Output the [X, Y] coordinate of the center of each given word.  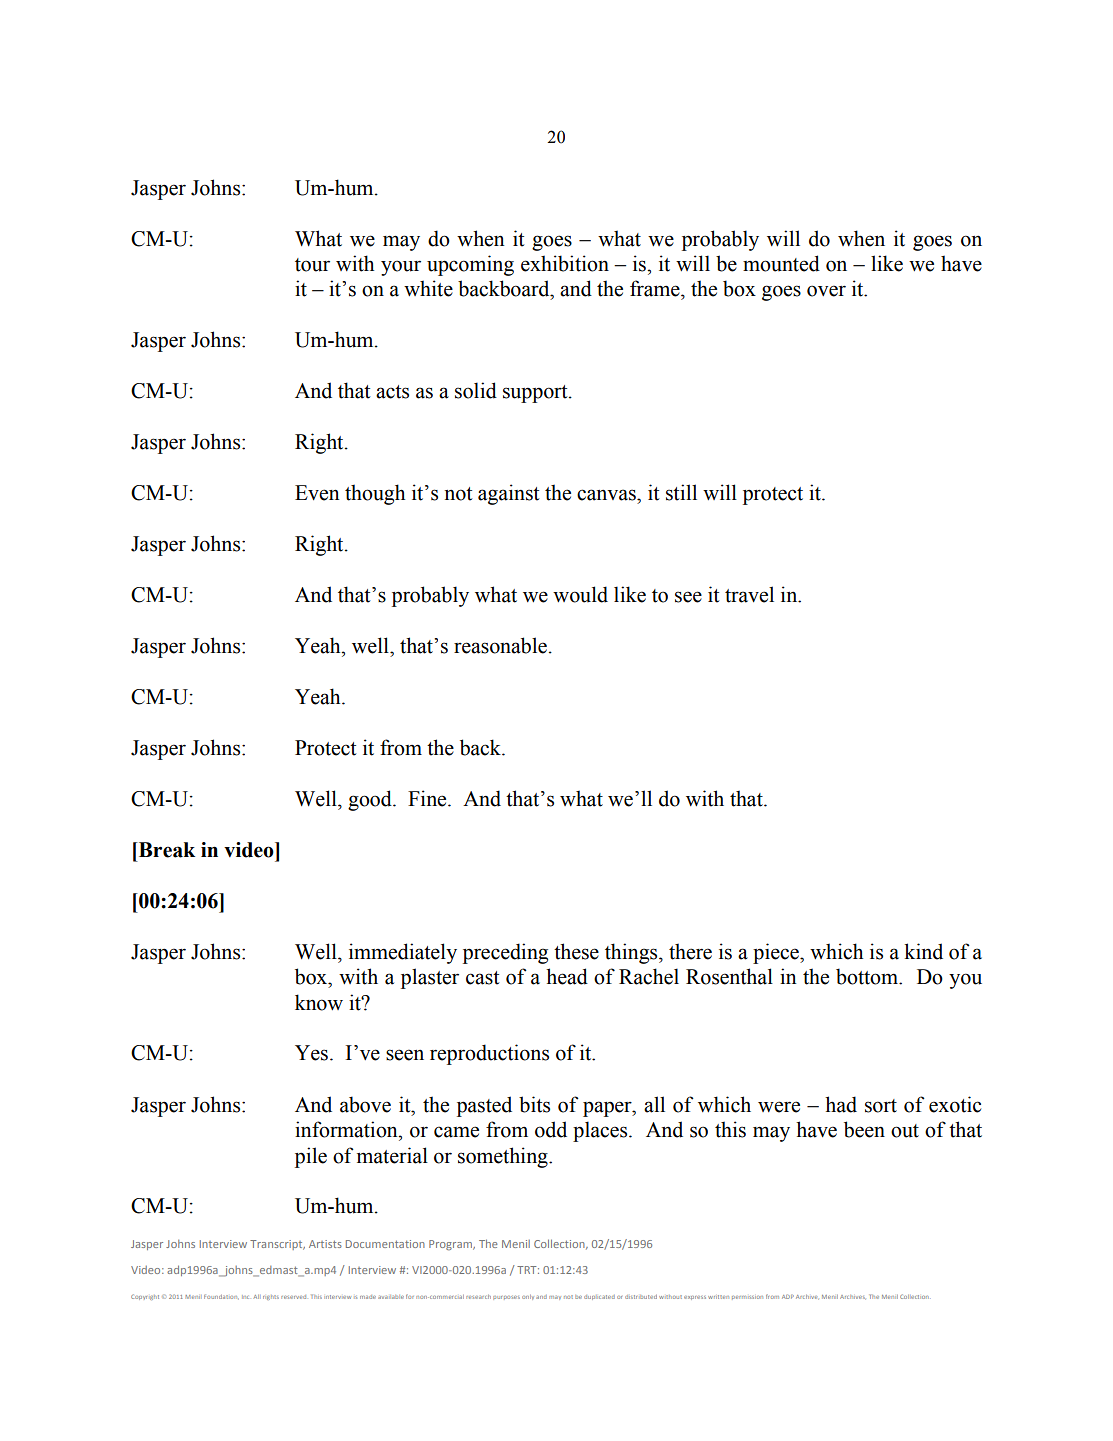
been [864, 1129]
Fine [428, 798]
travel [749, 594]
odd [551, 1129]
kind [923, 951]
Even [317, 493]
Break [165, 850]
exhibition [565, 263]
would [580, 594]
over [826, 291]
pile [311, 1157]
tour [312, 265]
